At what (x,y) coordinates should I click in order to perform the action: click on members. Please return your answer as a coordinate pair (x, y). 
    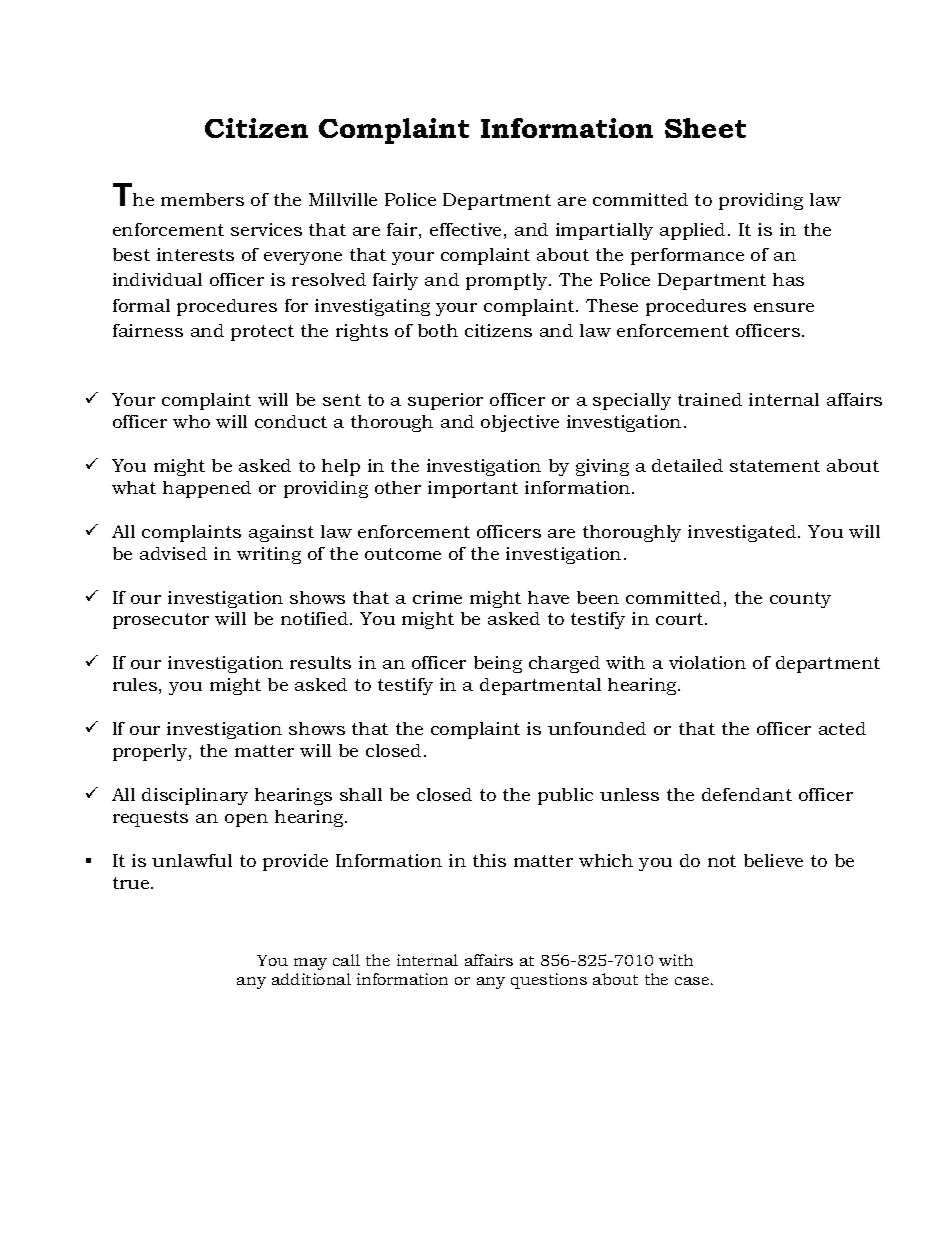
    Looking at the image, I should click on (202, 199).
